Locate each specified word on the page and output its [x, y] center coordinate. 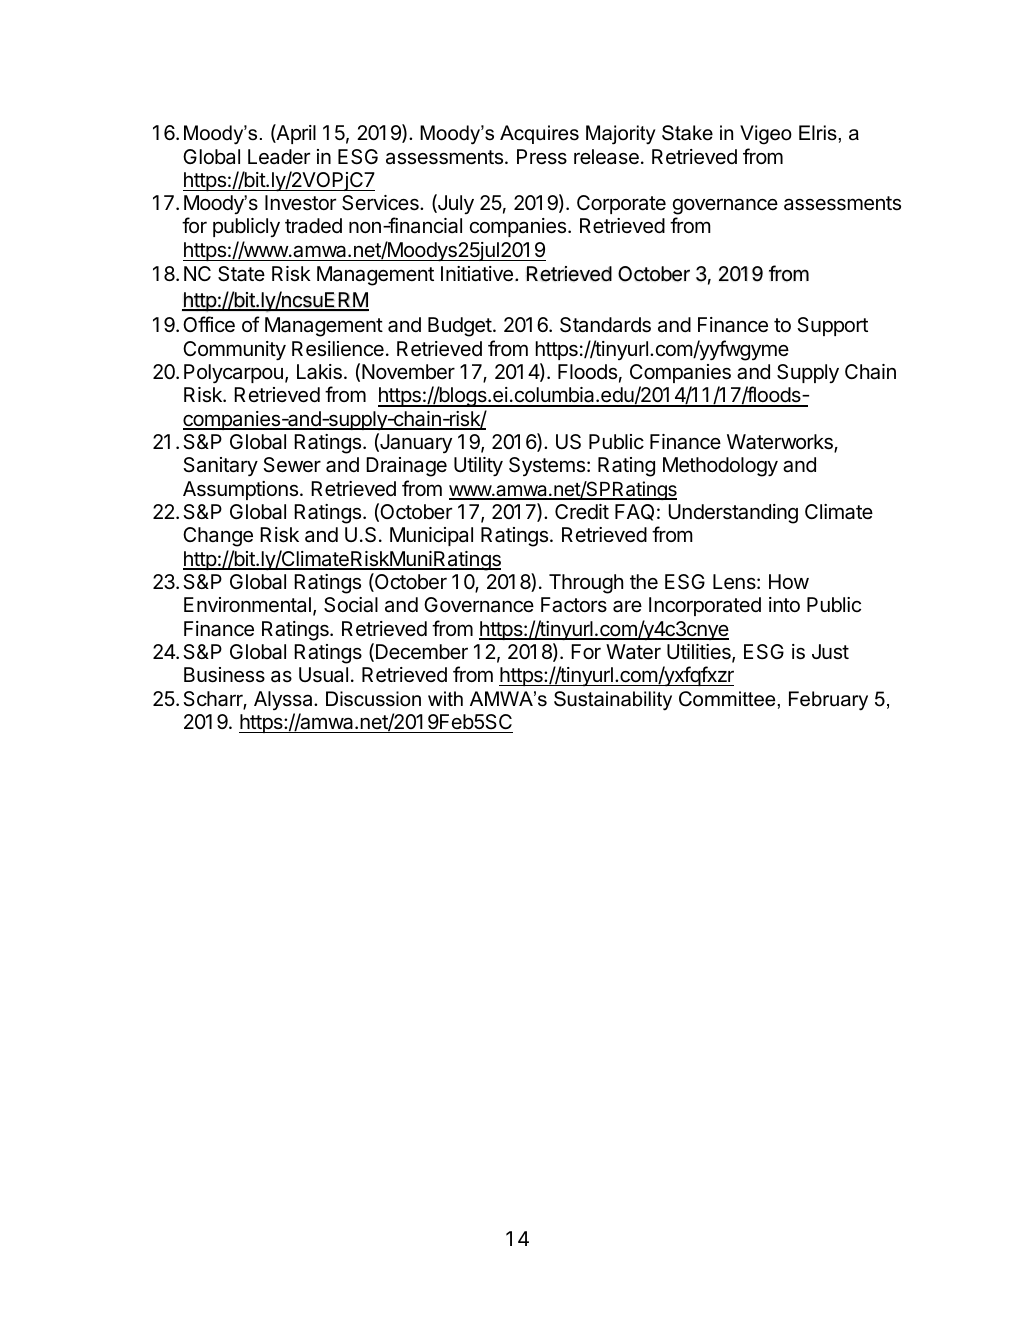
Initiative [477, 274]
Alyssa [284, 700]
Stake [687, 133]
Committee [727, 699]
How [789, 581]
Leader [279, 157]
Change [218, 537]
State [241, 274]
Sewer [292, 465]
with [445, 698]
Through [586, 584]
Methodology [720, 467]
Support [832, 326]
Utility [478, 467]
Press [542, 156]
